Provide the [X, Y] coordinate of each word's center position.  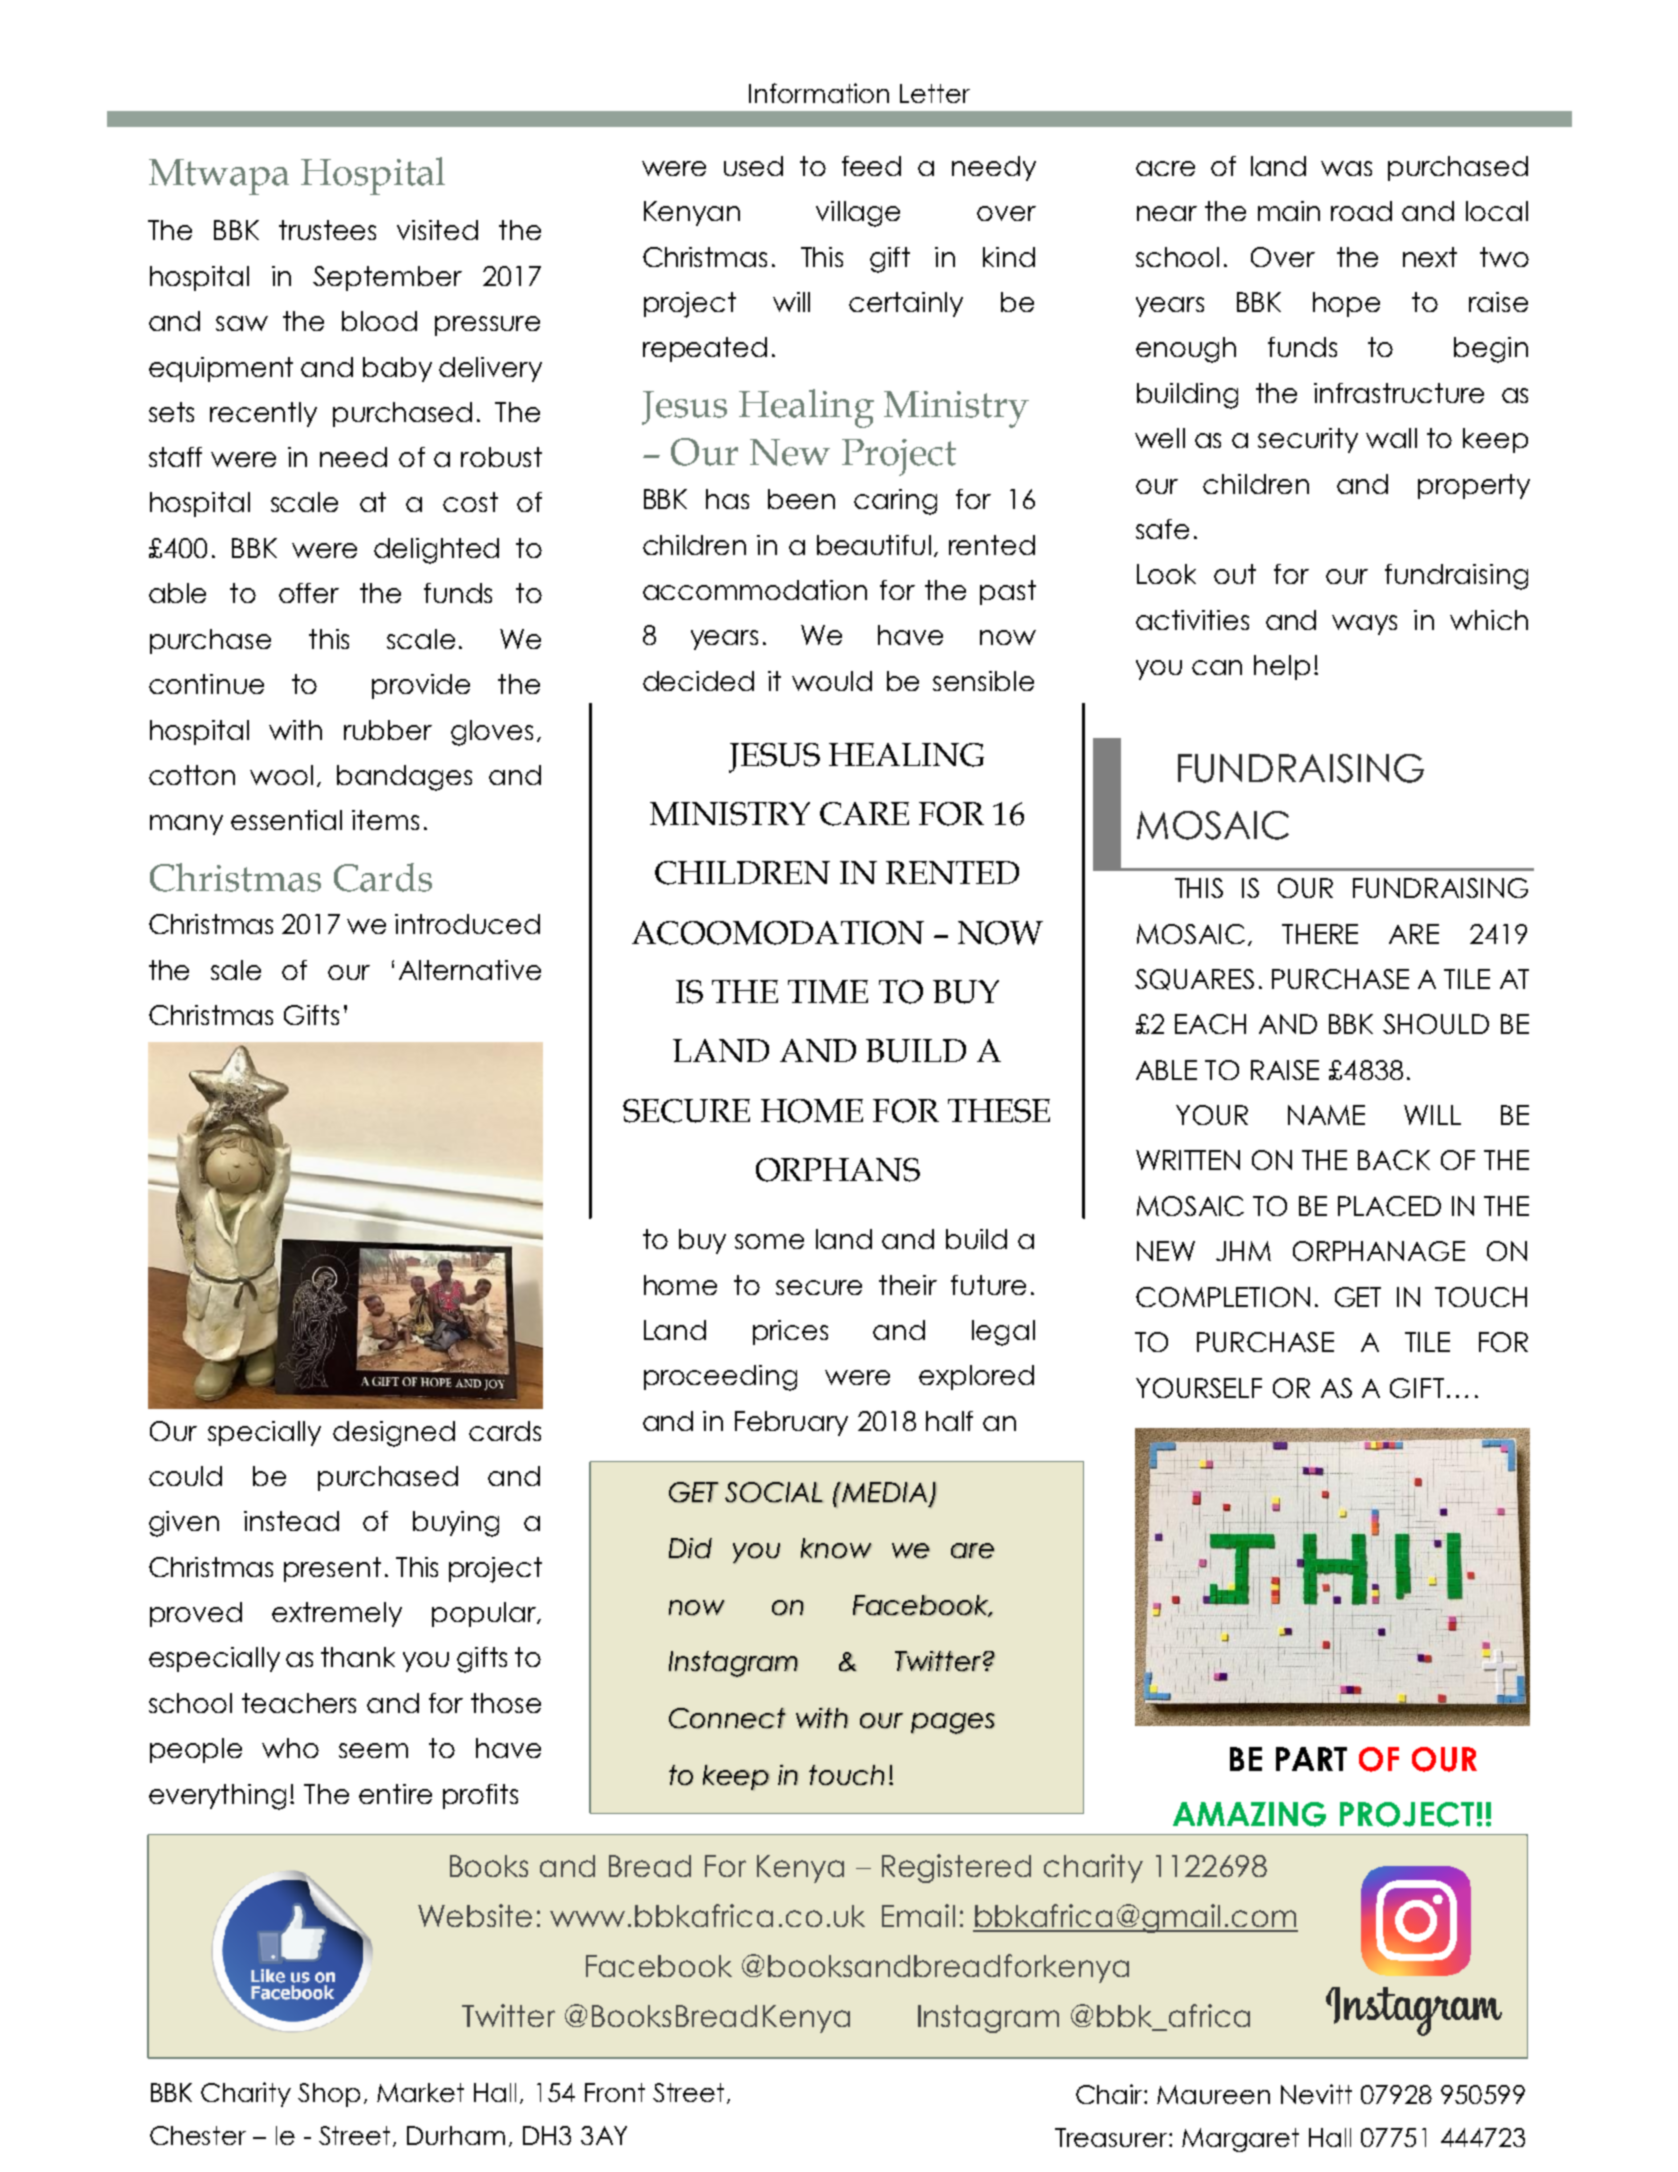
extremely [337, 1614]
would [832, 681]
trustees [327, 230]
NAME [1326, 1115]
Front [615, 2092]
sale [236, 970]
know [836, 1548]
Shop [329, 2095]
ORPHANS [838, 1170]
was [1346, 168]
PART [1311, 1759]
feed [871, 166]
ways [1364, 625]
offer [309, 593]
